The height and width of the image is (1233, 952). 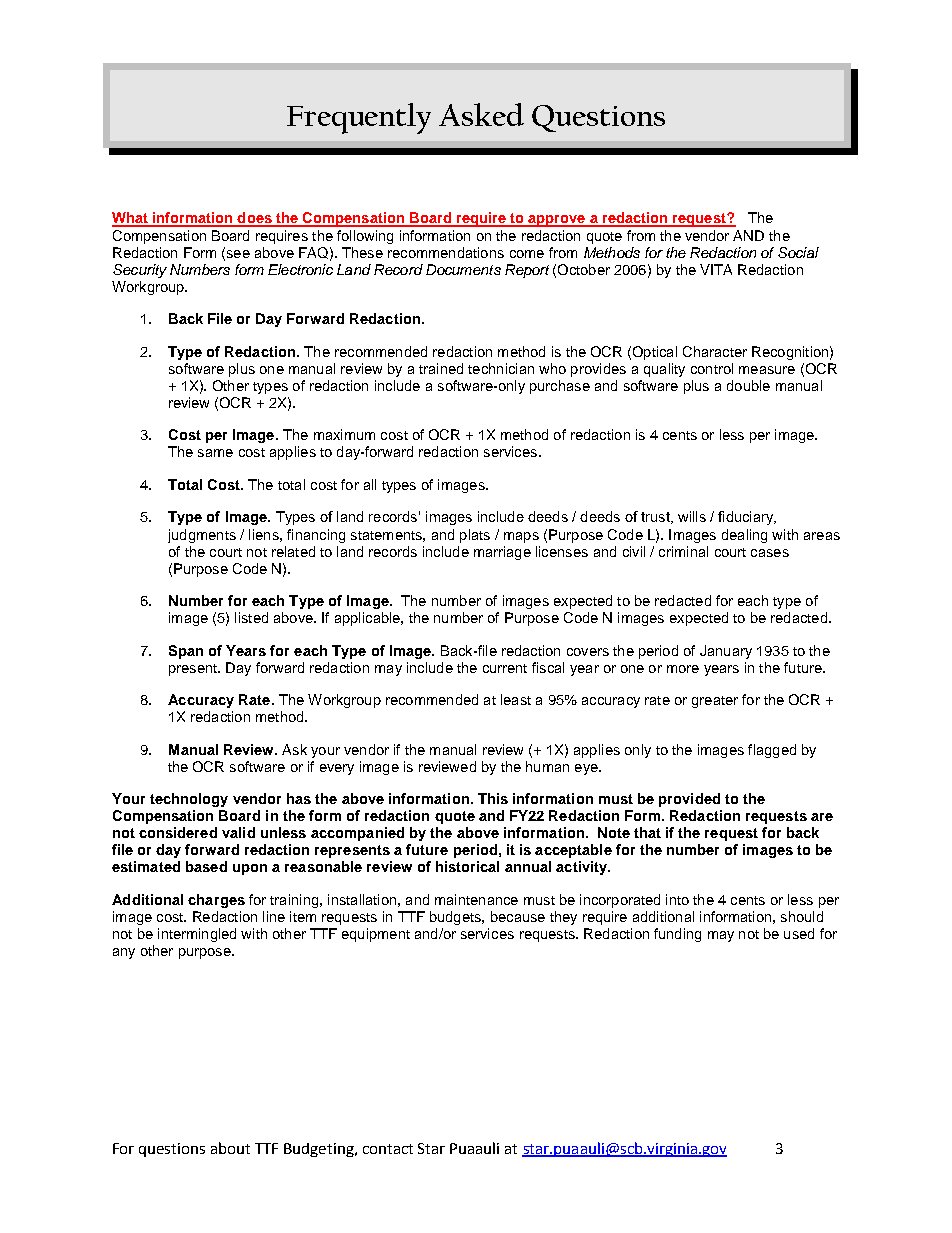 What do you see at coordinates (230, 1148) in the image?
I see `about` at bounding box center [230, 1148].
